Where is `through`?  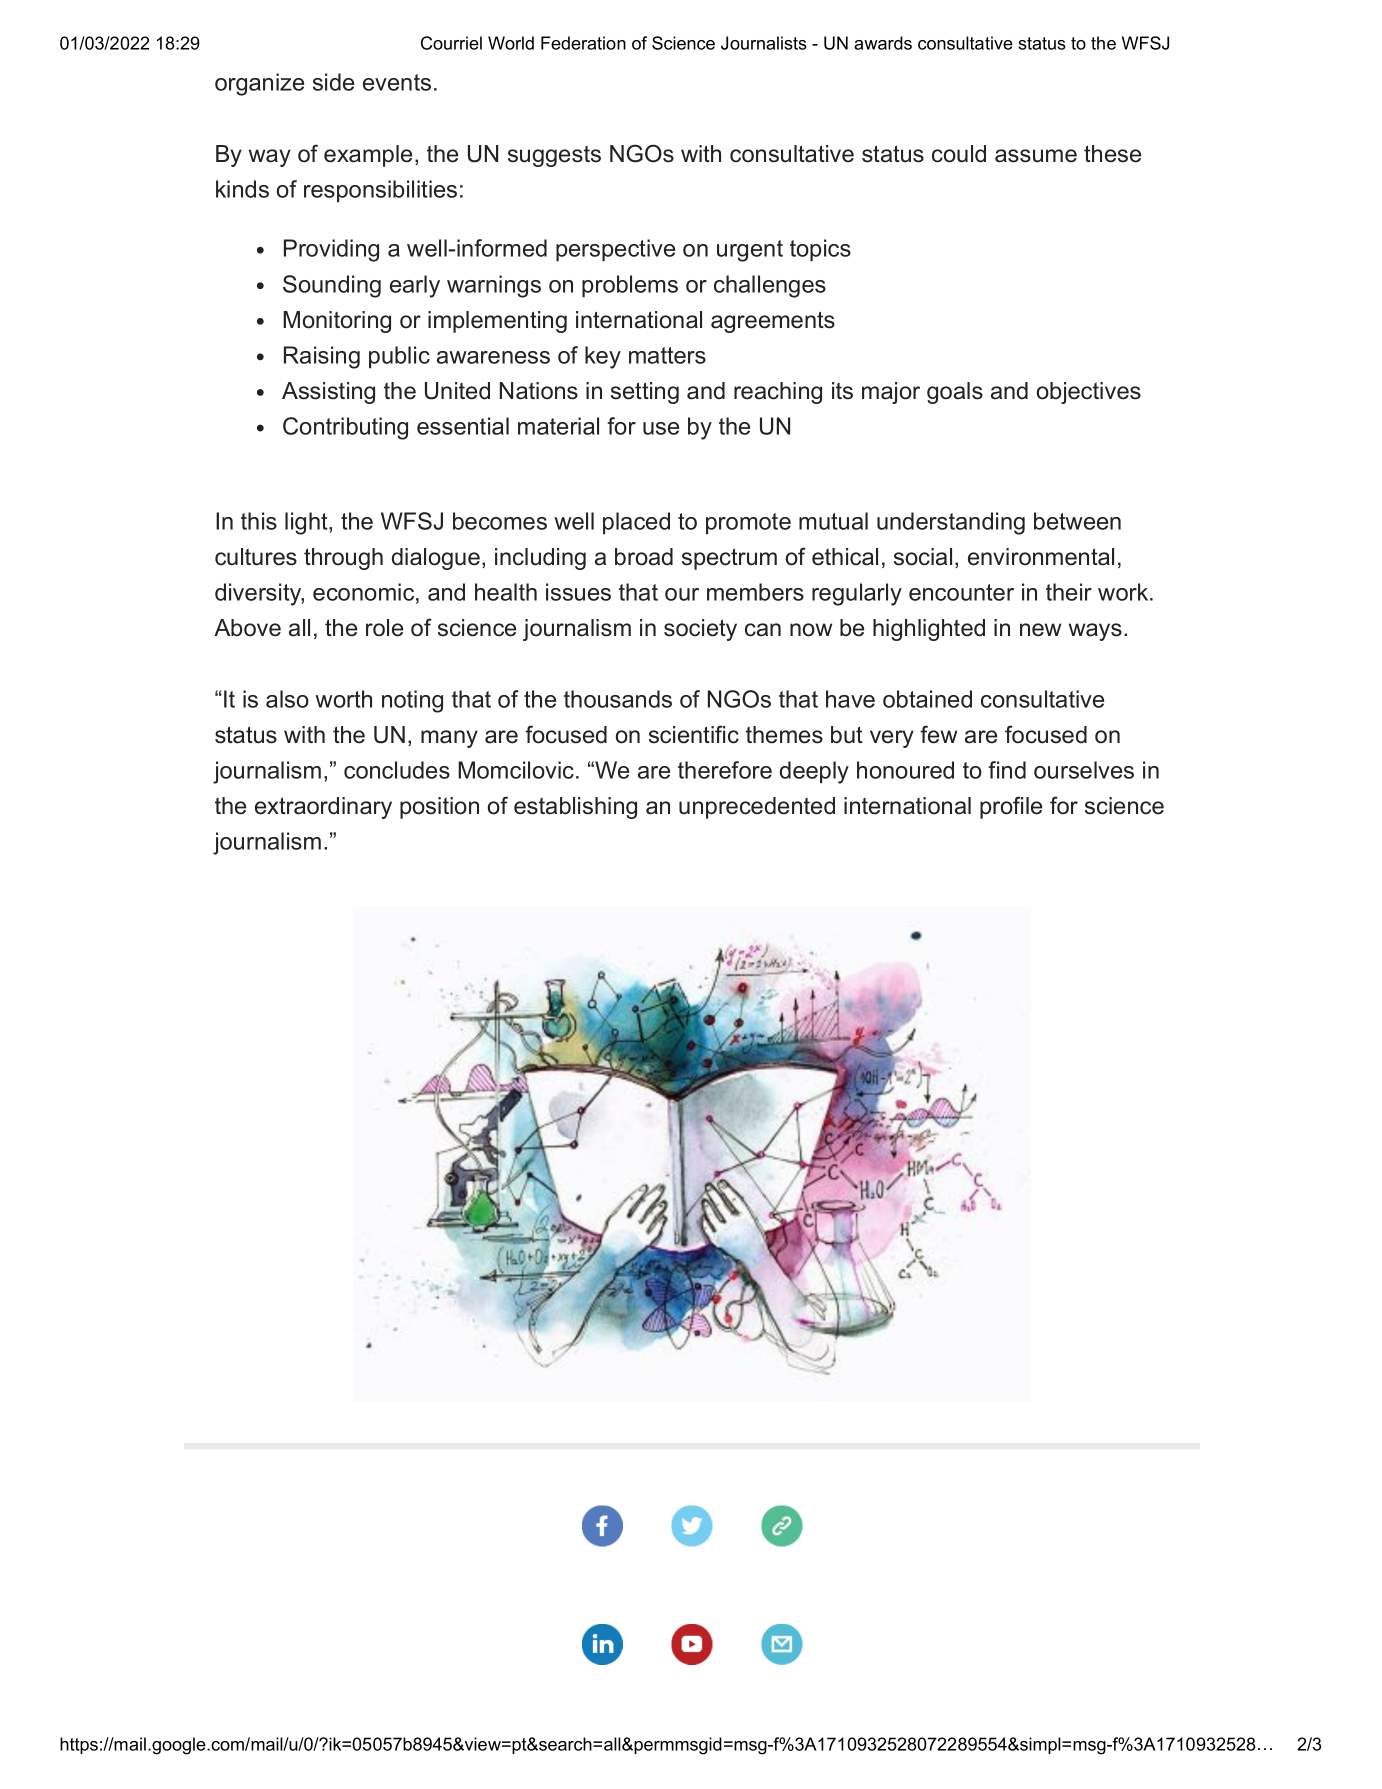 through is located at coordinates (343, 559).
